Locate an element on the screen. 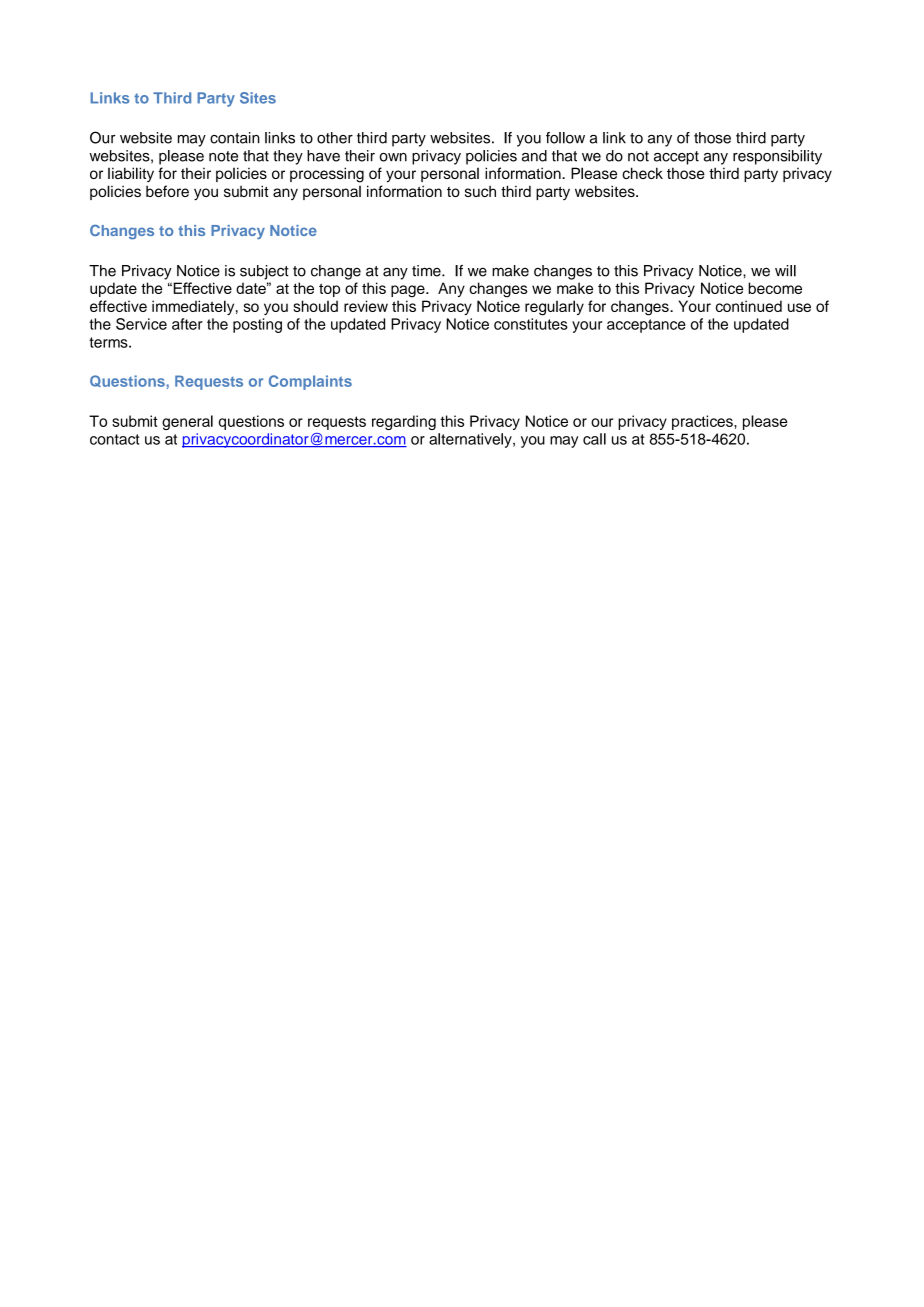 Image resolution: width=924 pixels, height=1307 pixels. check is located at coordinates (642, 173).
